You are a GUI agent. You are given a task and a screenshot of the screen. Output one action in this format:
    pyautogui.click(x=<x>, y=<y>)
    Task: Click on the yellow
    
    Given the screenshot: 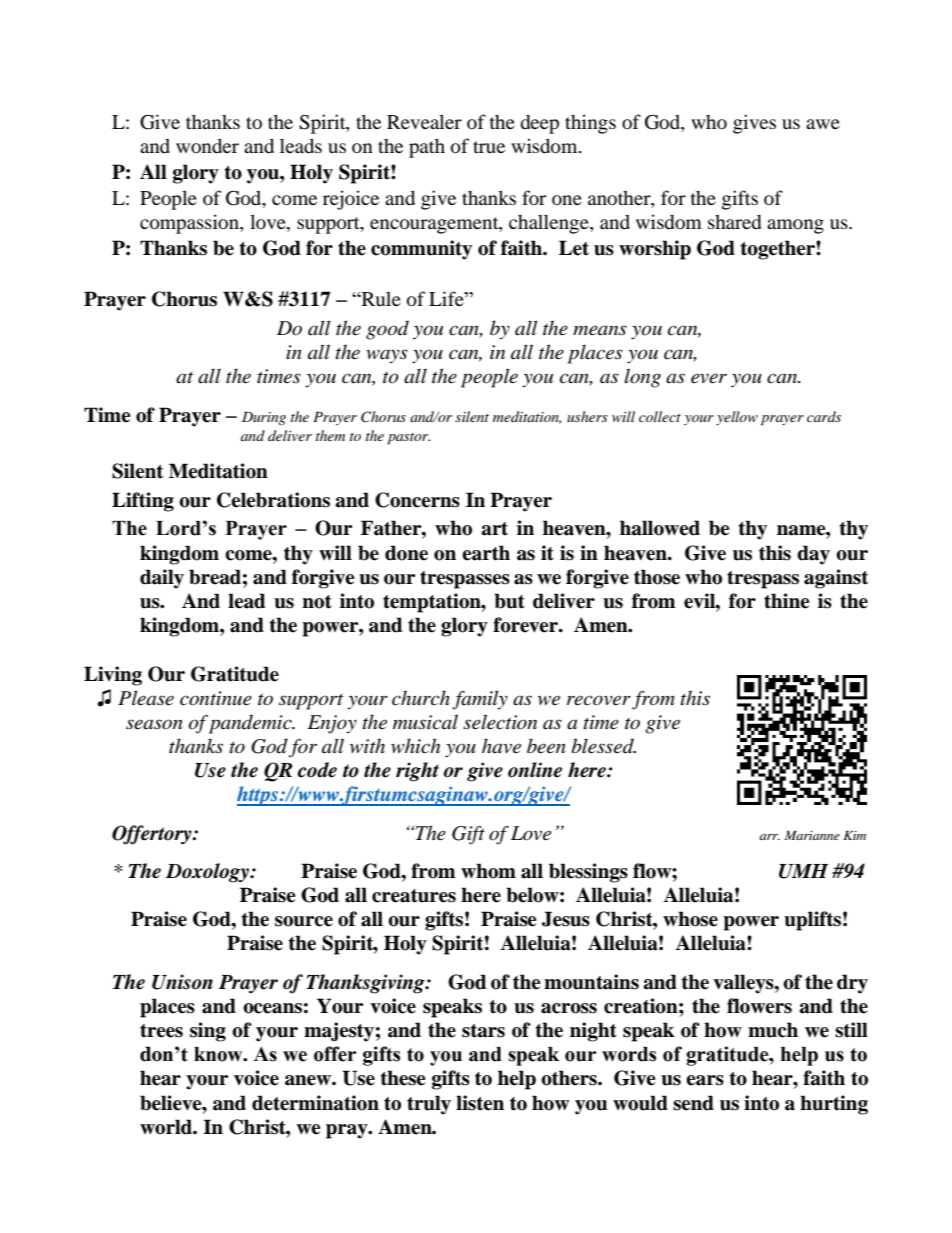 What is the action you would take?
    pyautogui.click(x=737, y=418)
